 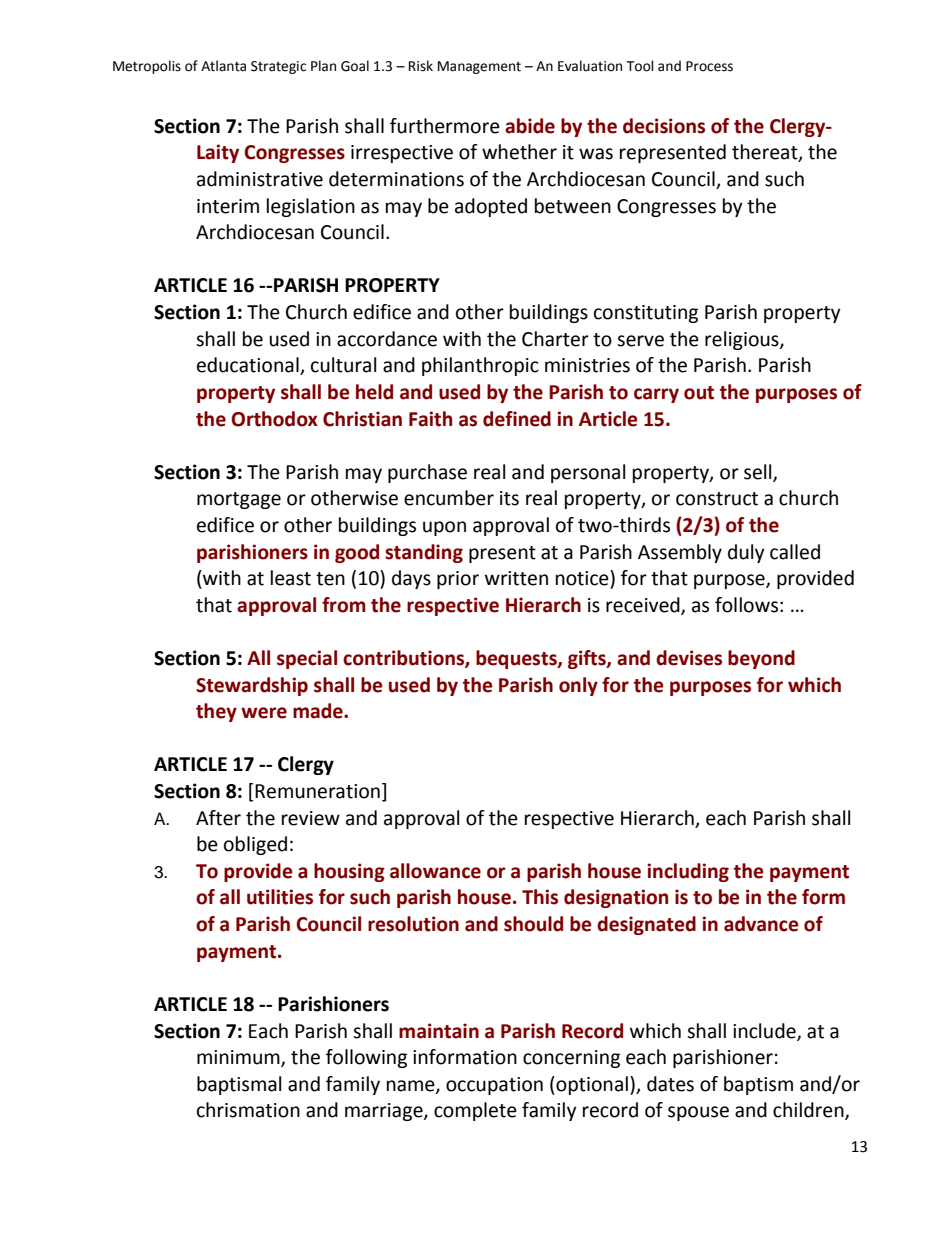 I want to click on allowance, so click(x=435, y=871).
